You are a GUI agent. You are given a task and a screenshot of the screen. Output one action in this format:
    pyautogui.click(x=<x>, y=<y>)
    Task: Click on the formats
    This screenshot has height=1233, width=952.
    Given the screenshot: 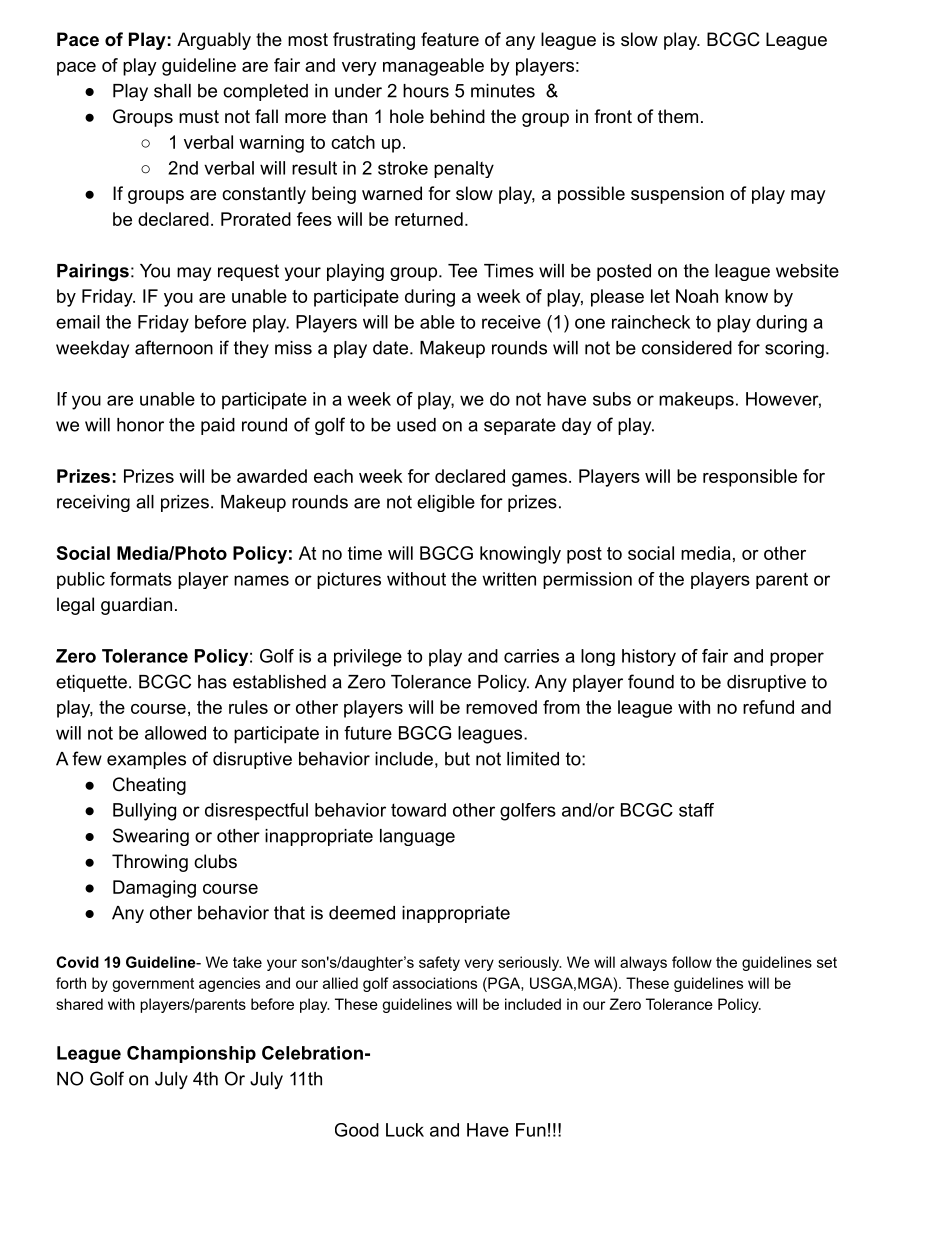 What is the action you would take?
    pyautogui.click(x=141, y=579)
